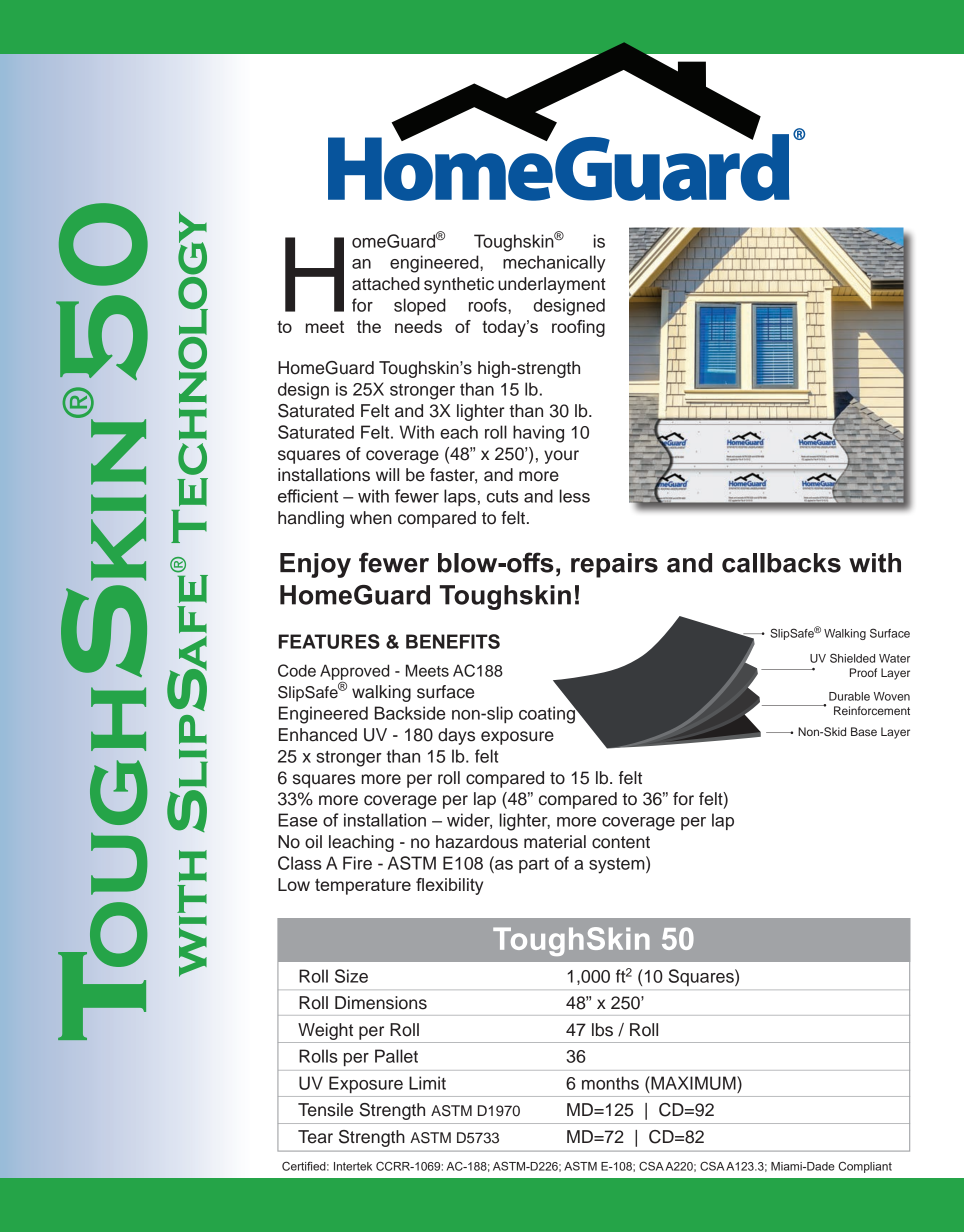 The height and width of the screenshot is (1232, 964). I want to click on Durable, so click(849, 696).
